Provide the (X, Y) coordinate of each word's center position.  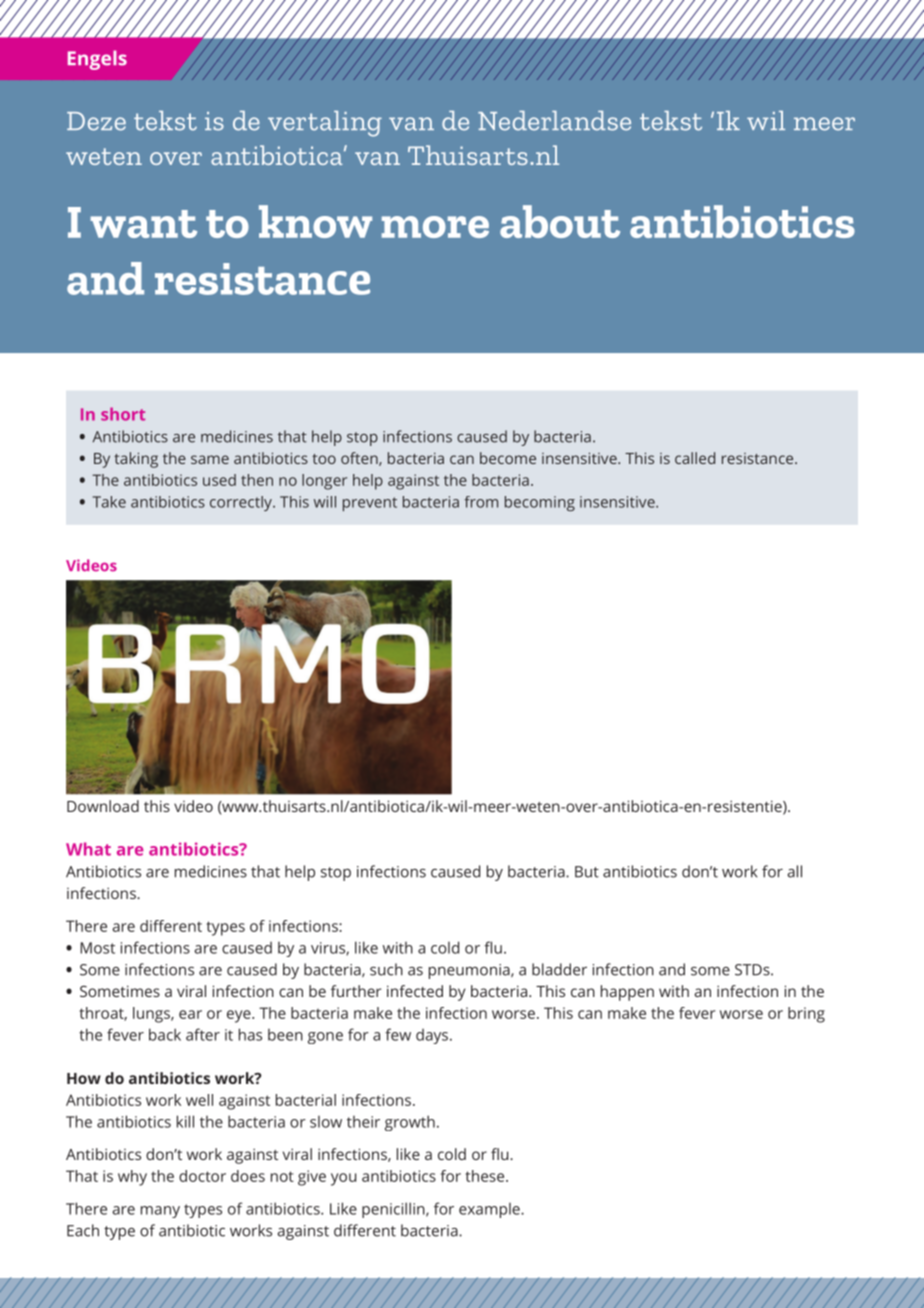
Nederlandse (554, 121)
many (160, 1212)
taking (136, 460)
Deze (96, 121)
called (695, 458)
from (481, 502)
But (587, 872)
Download (103, 806)
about (560, 221)
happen (627, 993)
